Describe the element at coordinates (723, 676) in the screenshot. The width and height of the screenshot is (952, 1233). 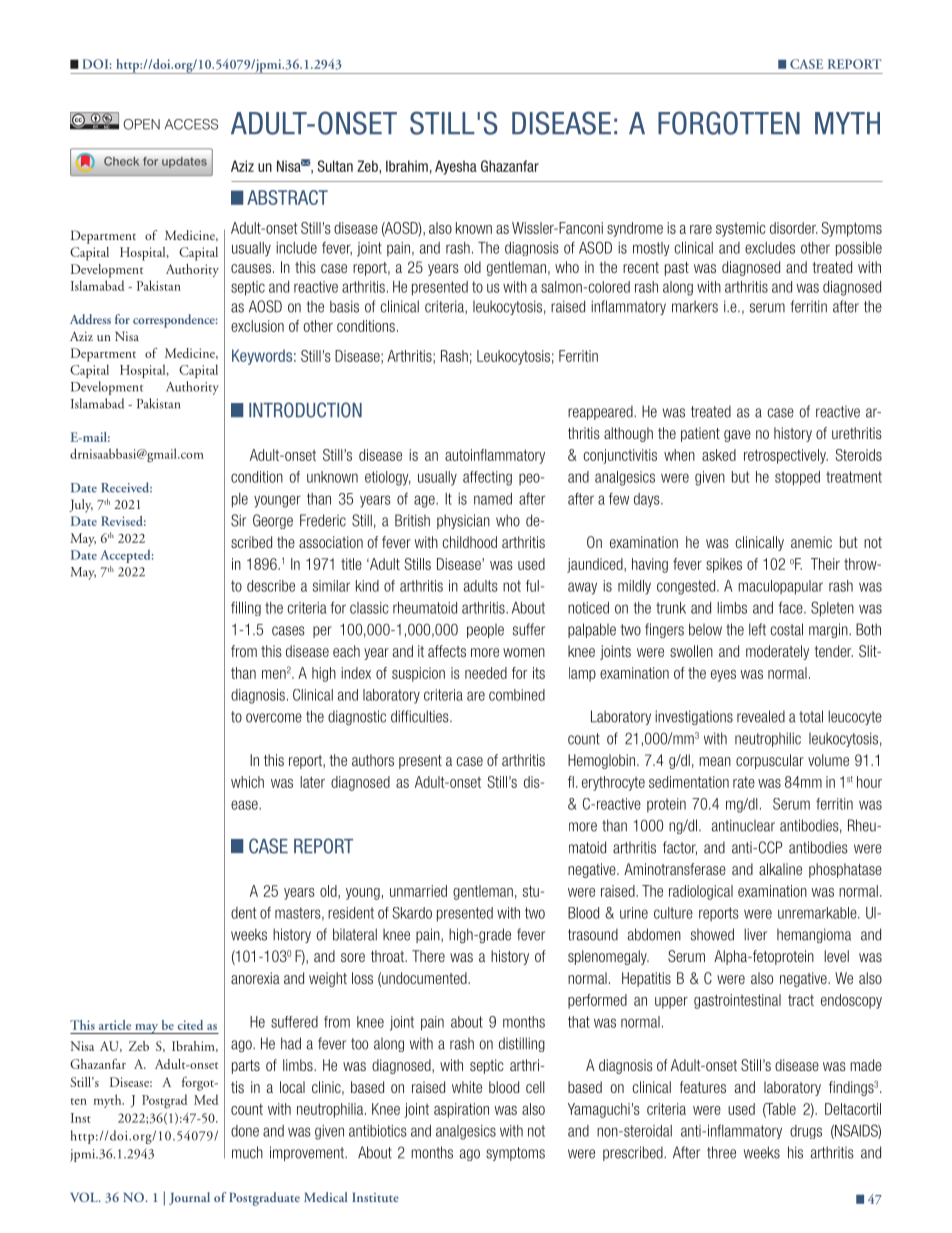
I see `eyes` at that location.
